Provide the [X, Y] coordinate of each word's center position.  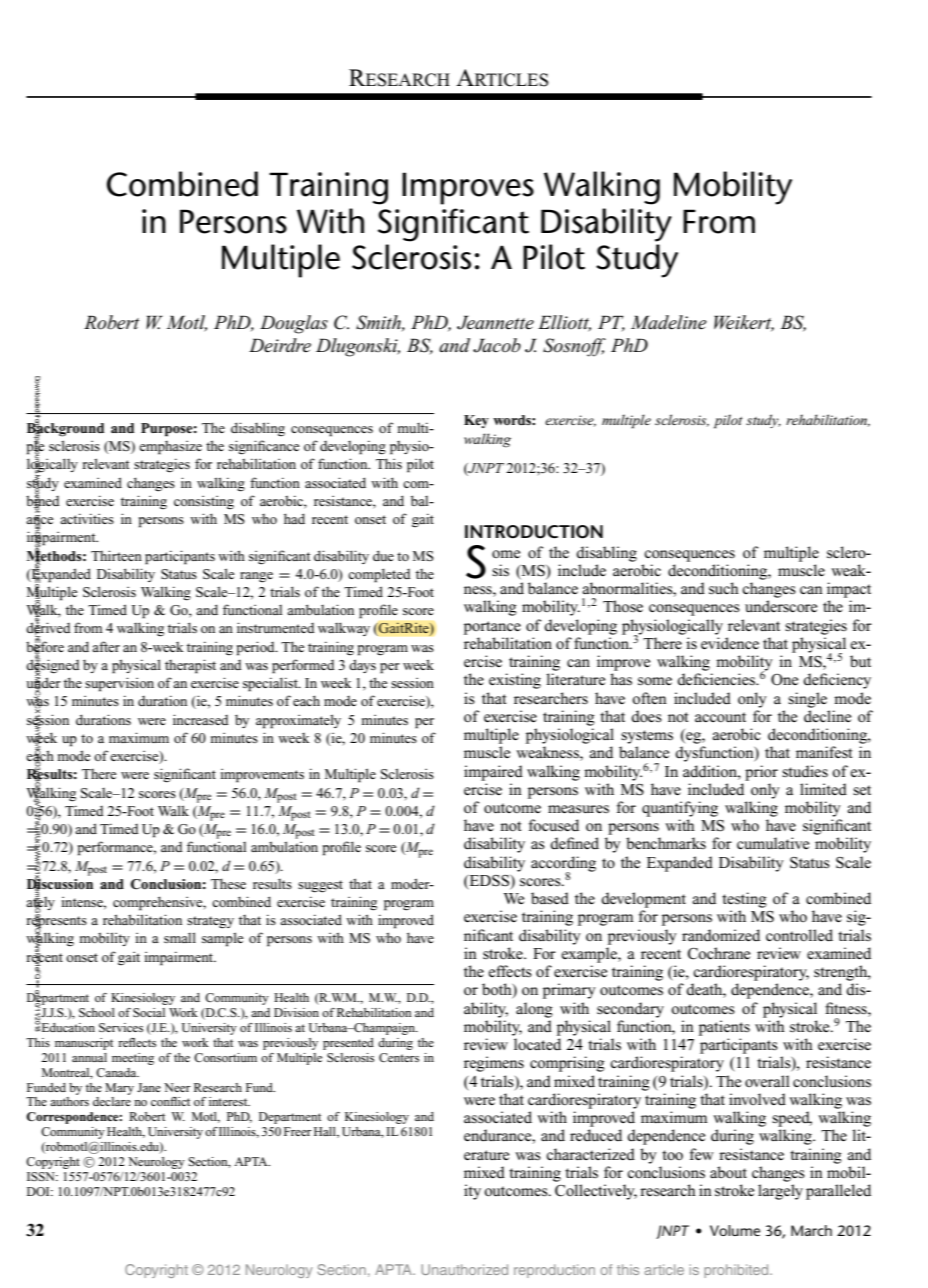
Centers [399, 1057]
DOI [39, 1191]
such [724, 588]
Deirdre [280, 345]
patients [724, 1028]
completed [379, 575]
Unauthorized [464, 1269]
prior [761, 773]
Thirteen [116, 555]
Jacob [497, 345]
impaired [493, 773]
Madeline [669, 322]
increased [201, 719]
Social [149, 1012]
